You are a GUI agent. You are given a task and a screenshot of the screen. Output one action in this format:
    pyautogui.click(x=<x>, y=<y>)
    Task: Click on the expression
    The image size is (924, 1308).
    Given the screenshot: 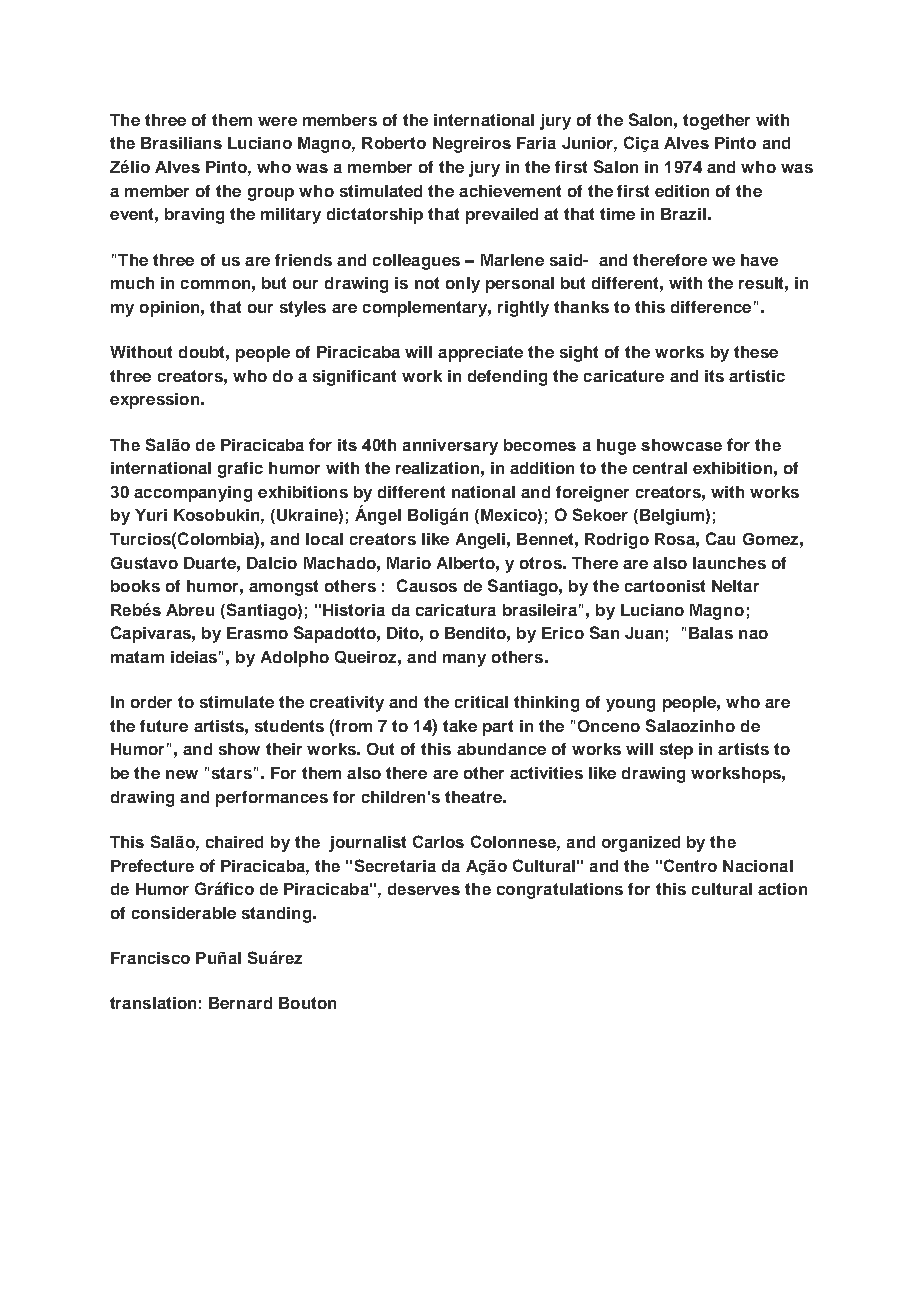 What is the action you would take?
    pyautogui.click(x=154, y=401)
